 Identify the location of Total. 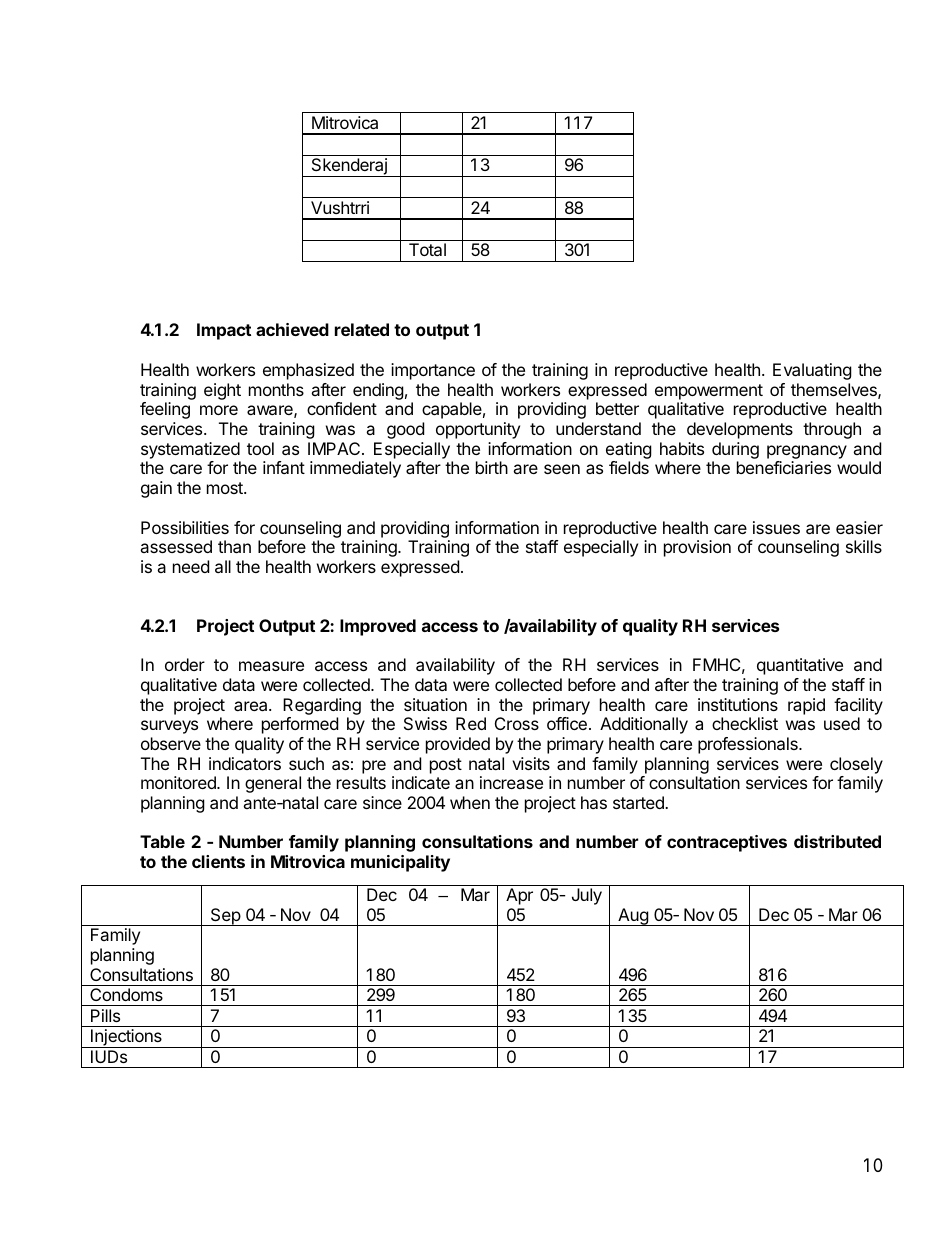
(427, 249).
